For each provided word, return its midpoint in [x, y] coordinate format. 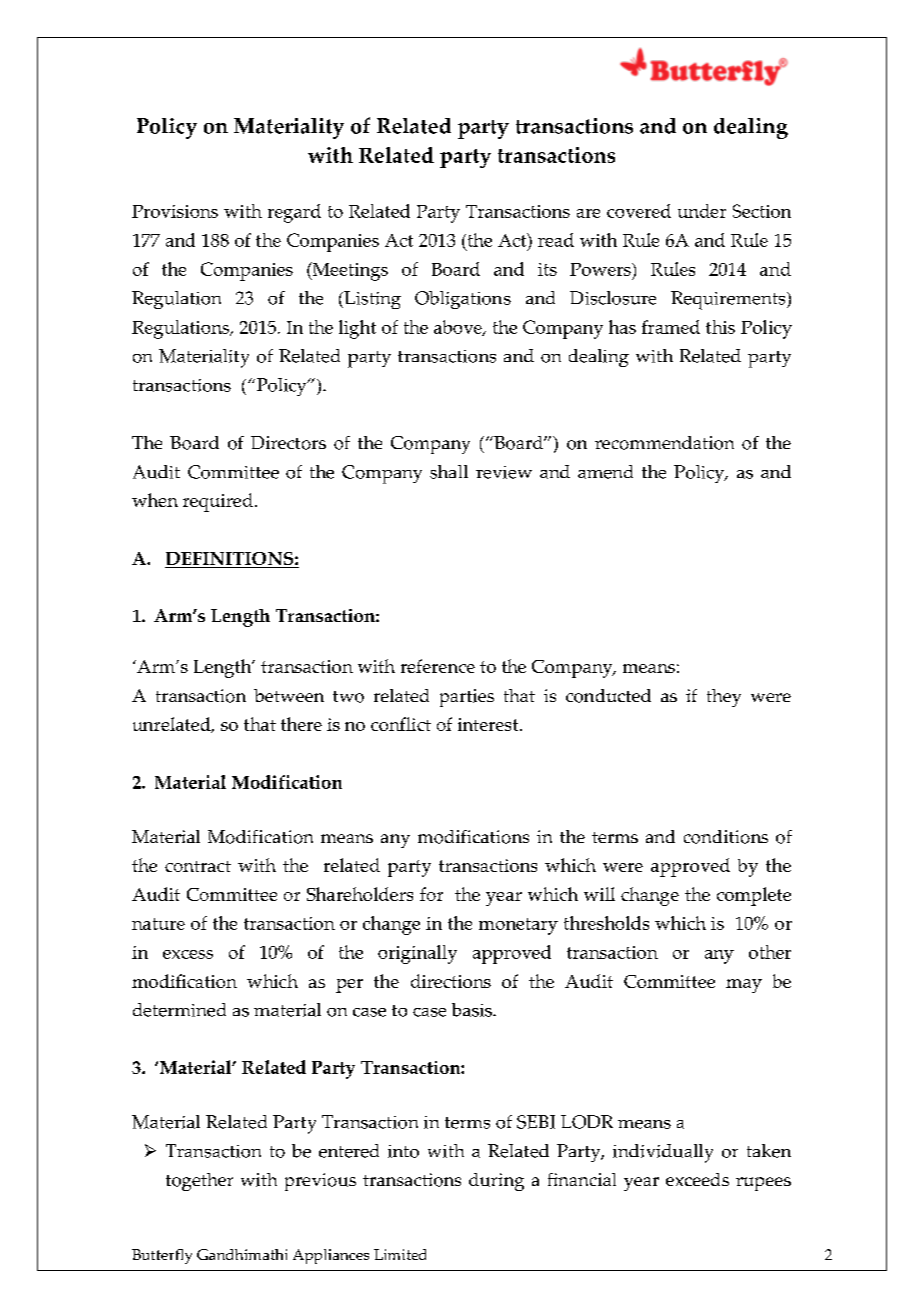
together [199, 1182]
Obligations [463, 300]
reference [438, 666]
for [431, 894]
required [218, 502]
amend [605, 472]
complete [754, 896]
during [496, 1182]
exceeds [697, 1179]
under [702, 211]
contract [198, 866]
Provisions [175, 211]
